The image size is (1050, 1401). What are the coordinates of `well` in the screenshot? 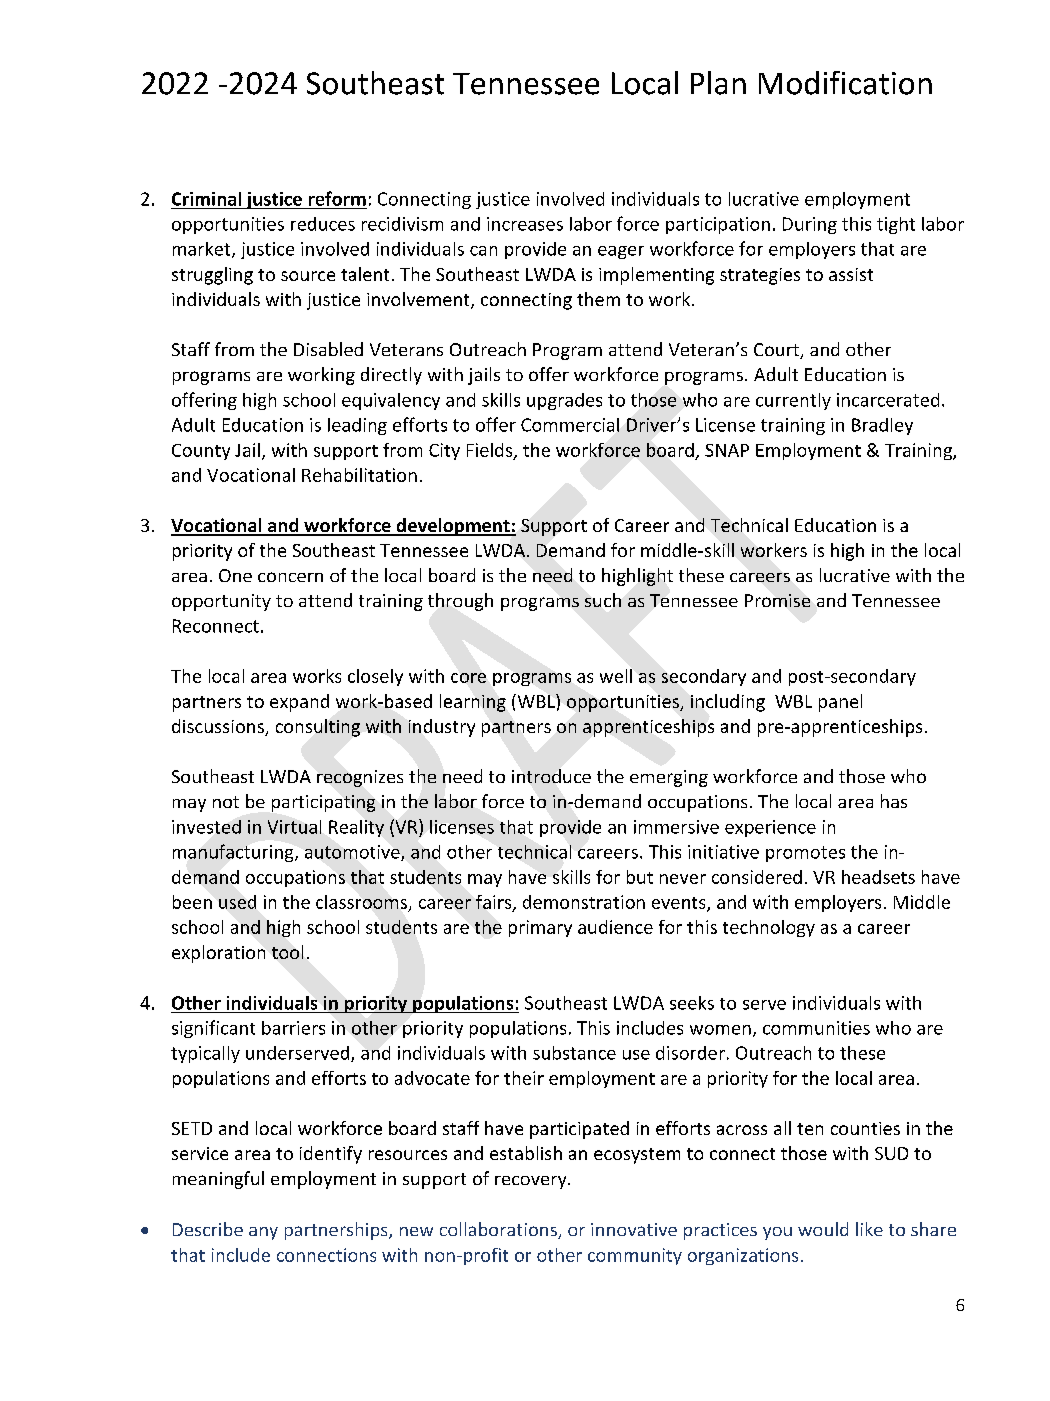 It's located at (616, 676).
